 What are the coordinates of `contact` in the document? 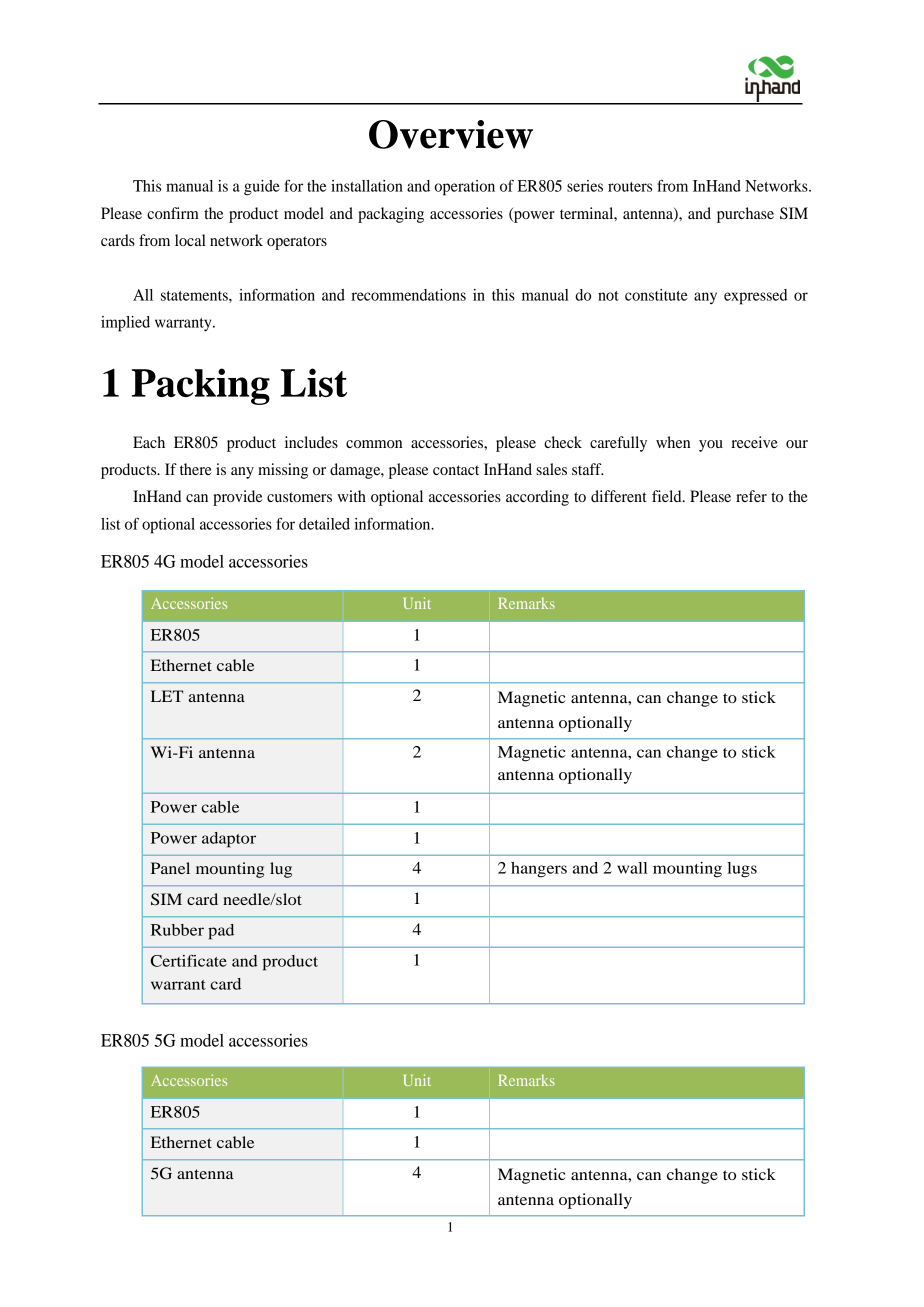 It's located at (456, 470).
